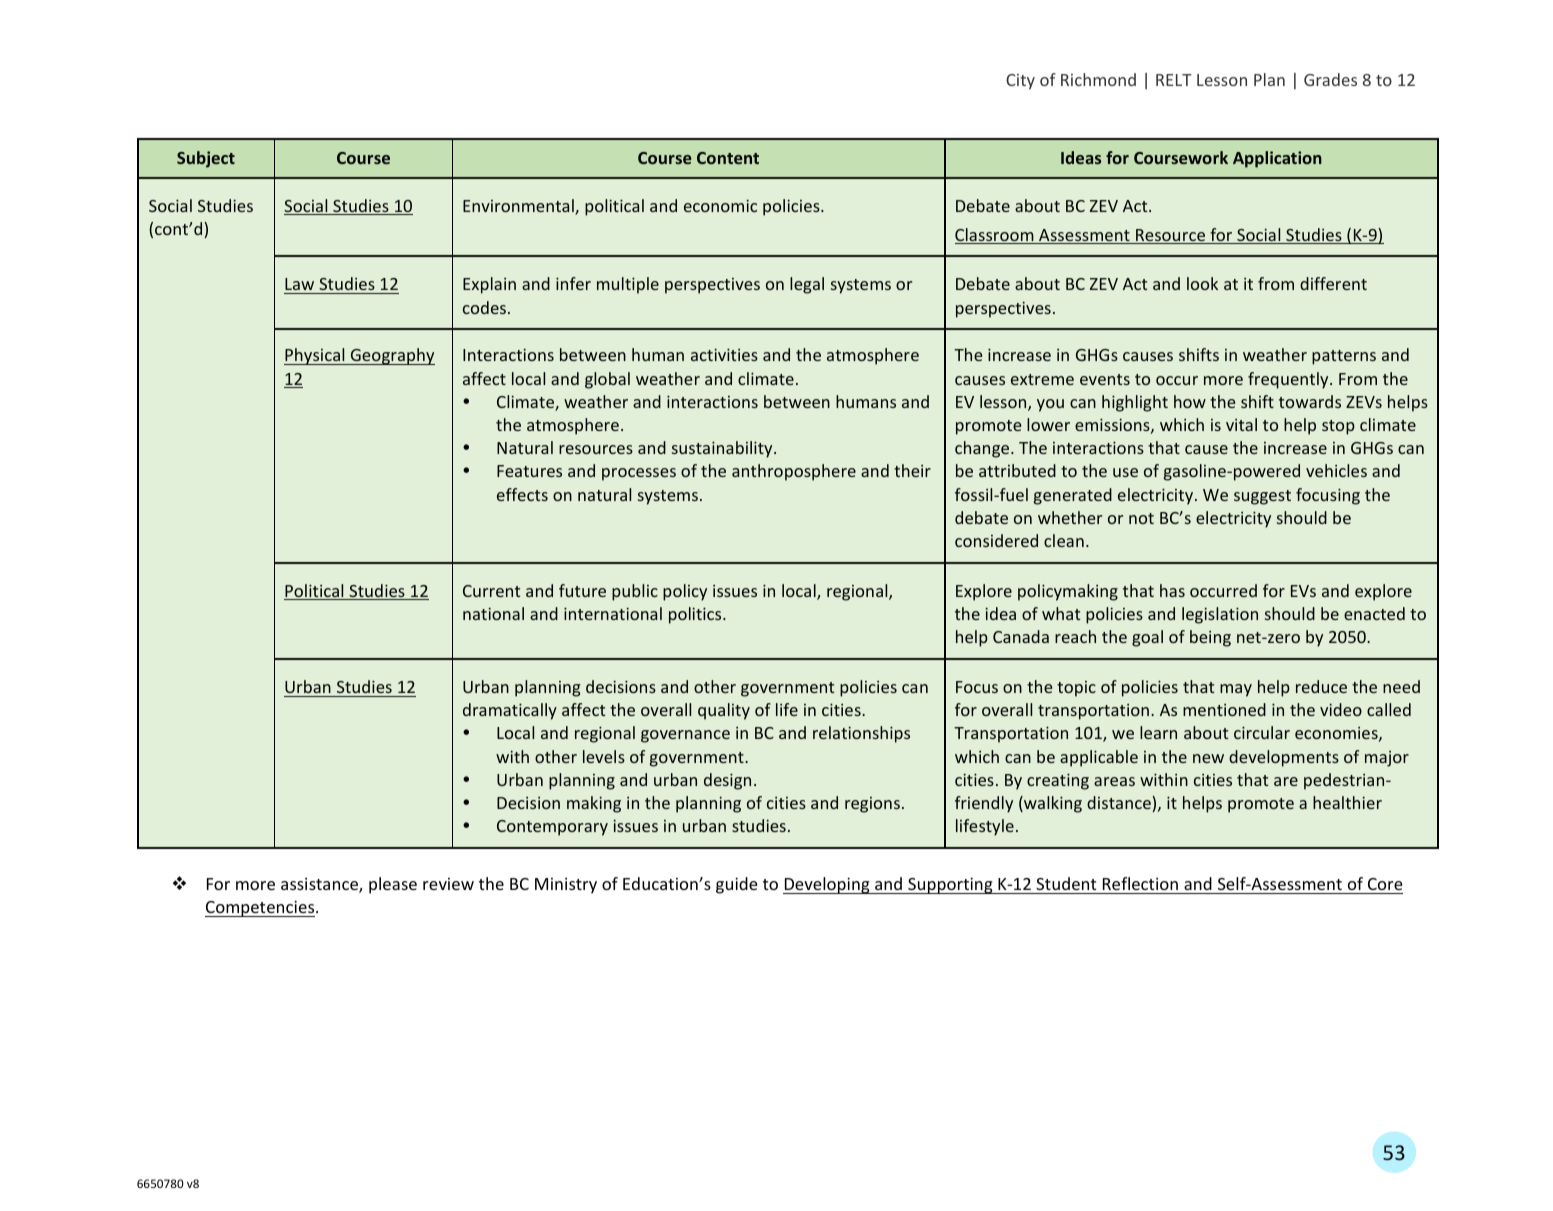  What do you see at coordinates (491, 591) in the screenshot?
I see `Current` at bounding box center [491, 591].
